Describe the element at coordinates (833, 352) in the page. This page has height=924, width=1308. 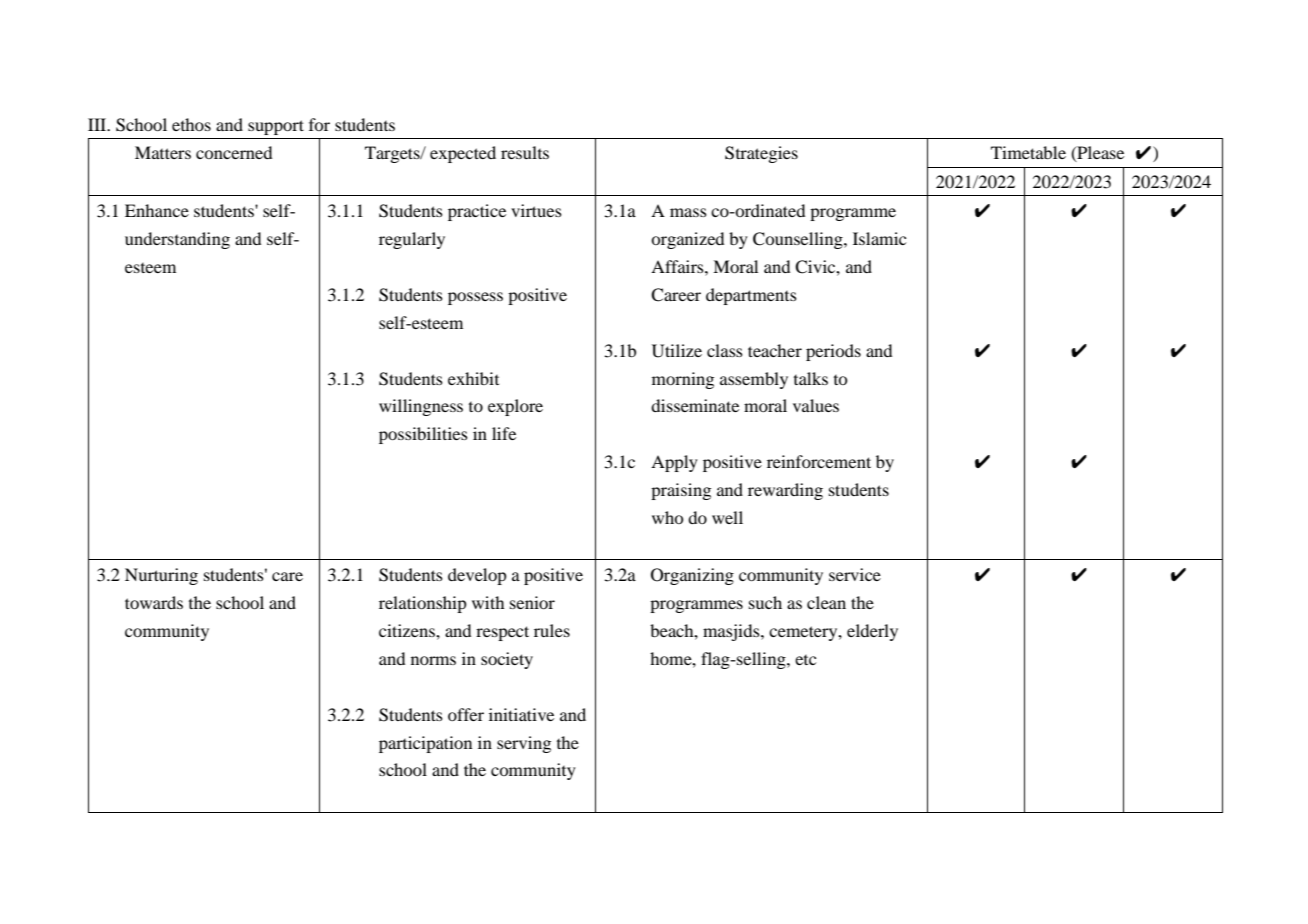
I see `periods` at that location.
